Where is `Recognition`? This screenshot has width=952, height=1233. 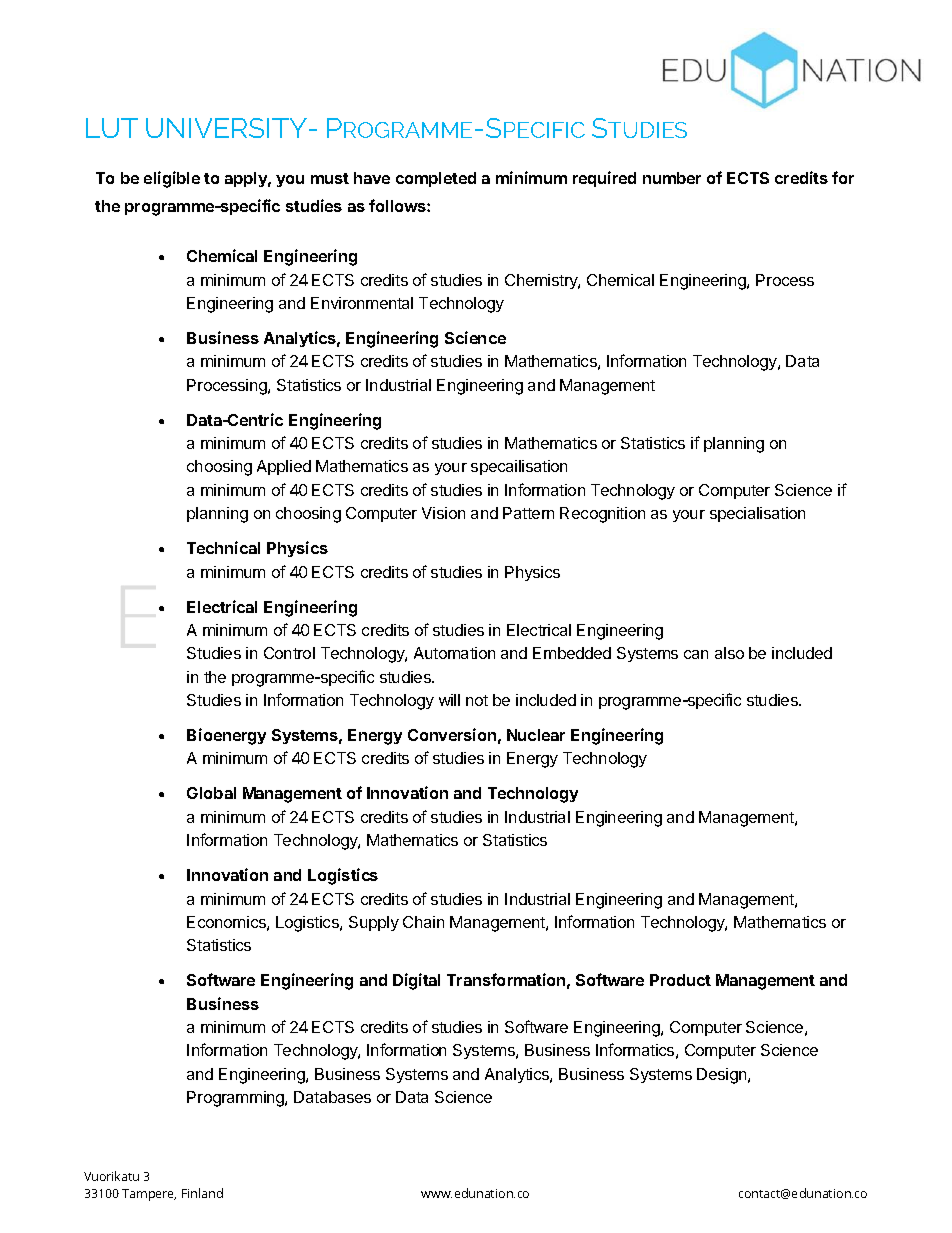 Recognition is located at coordinates (602, 515).
